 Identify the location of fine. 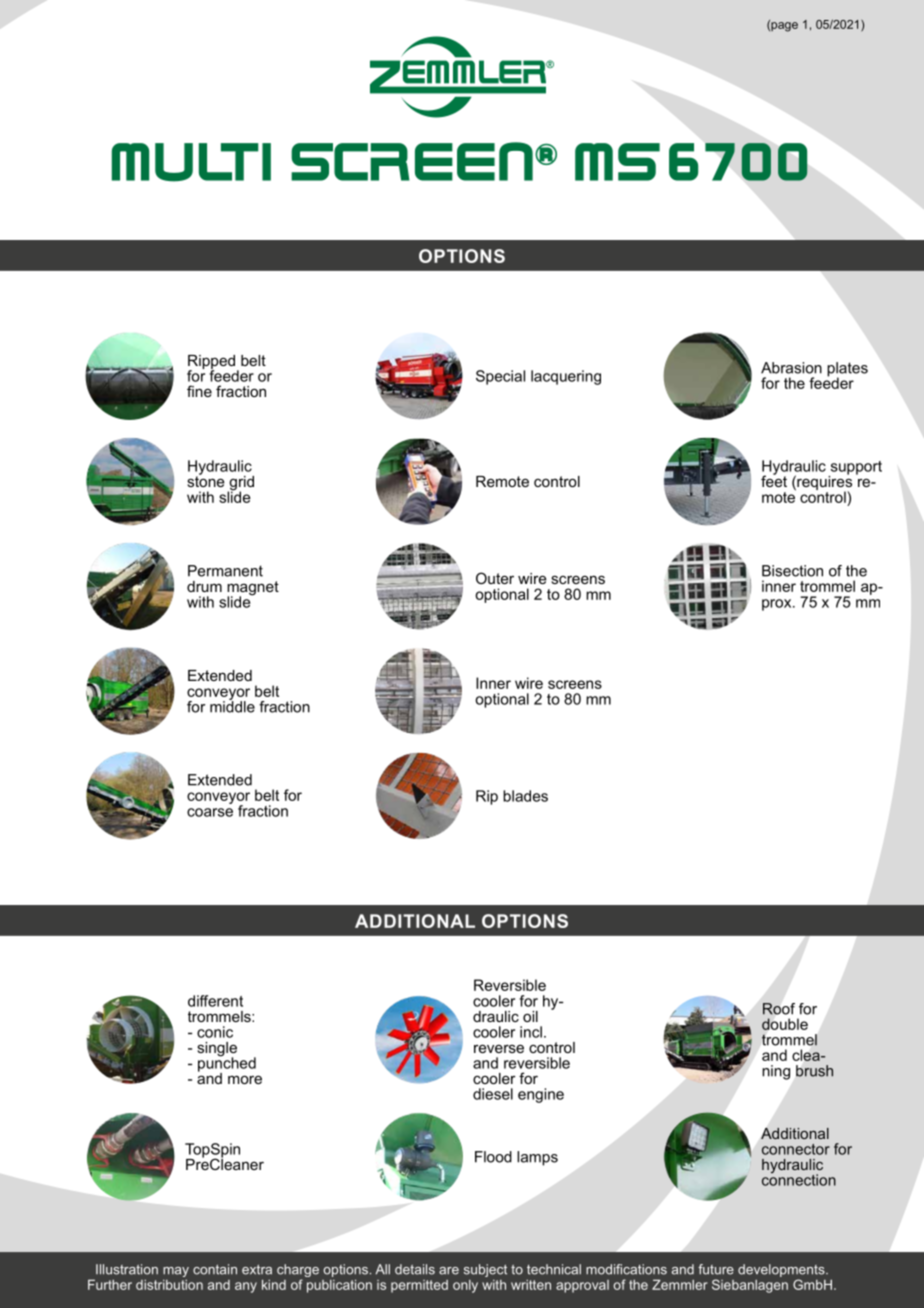
(199, 391).
